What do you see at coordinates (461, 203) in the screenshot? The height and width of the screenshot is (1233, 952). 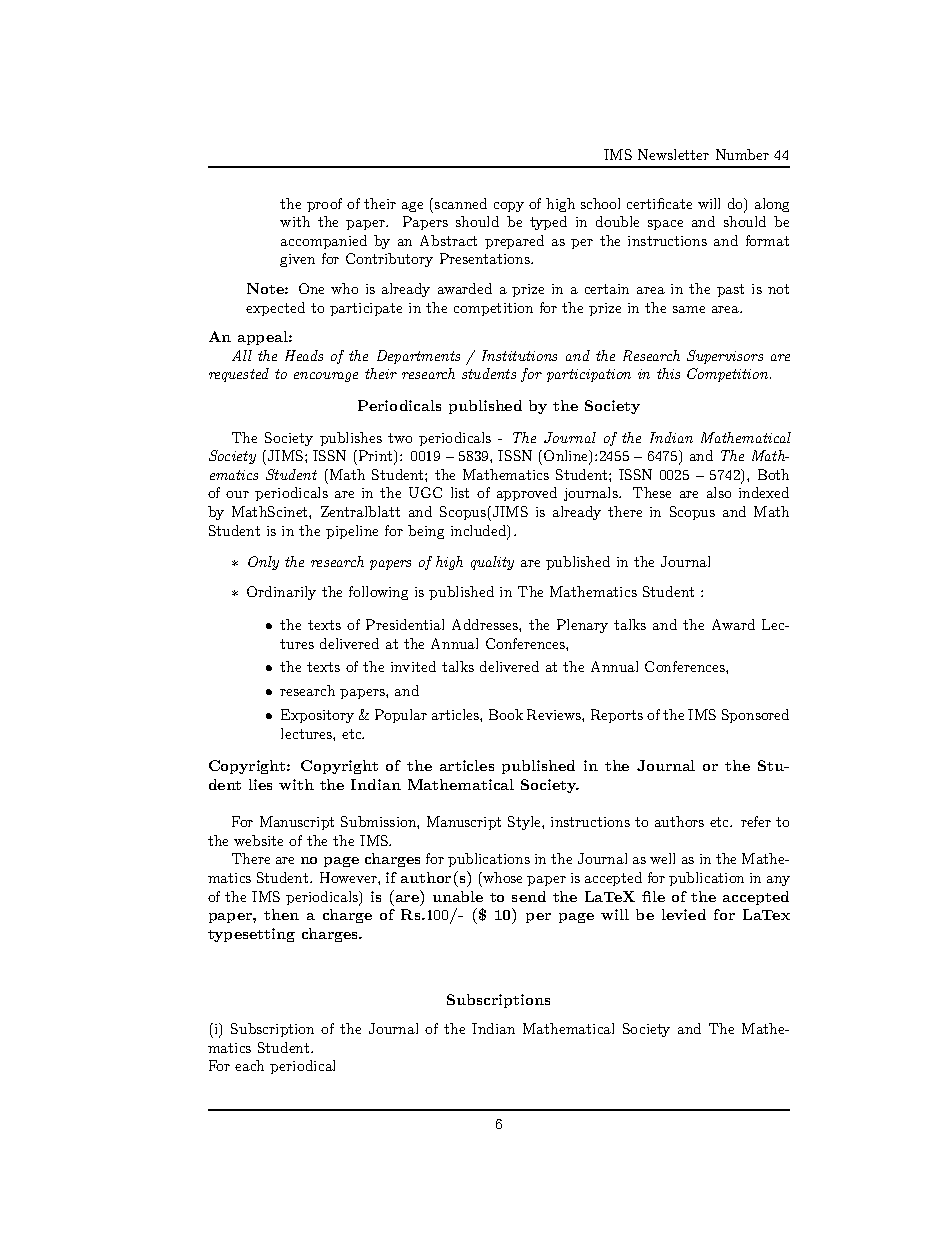 I see `scanned` at bounding box center [461, 203].
